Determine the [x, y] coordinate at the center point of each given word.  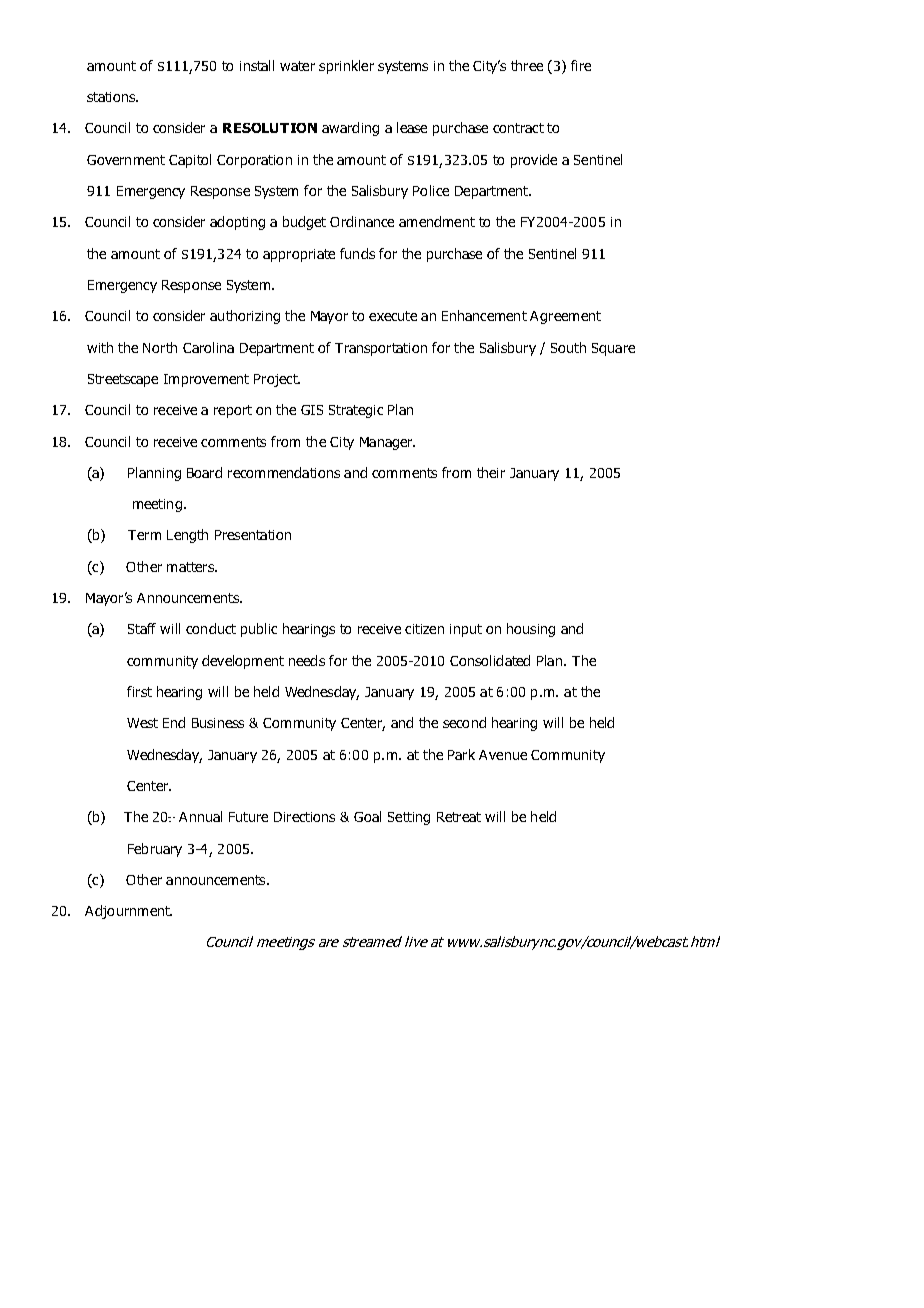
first [139, 691]
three [527, 65]
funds [357, 253]
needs [307, 660]
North [160, 347]
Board [204, 472]
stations [112, 97]
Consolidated [490, 660]
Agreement [565, 317]
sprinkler [346, 67]
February [155, 850]
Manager [387, 443]
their [491, 472]
